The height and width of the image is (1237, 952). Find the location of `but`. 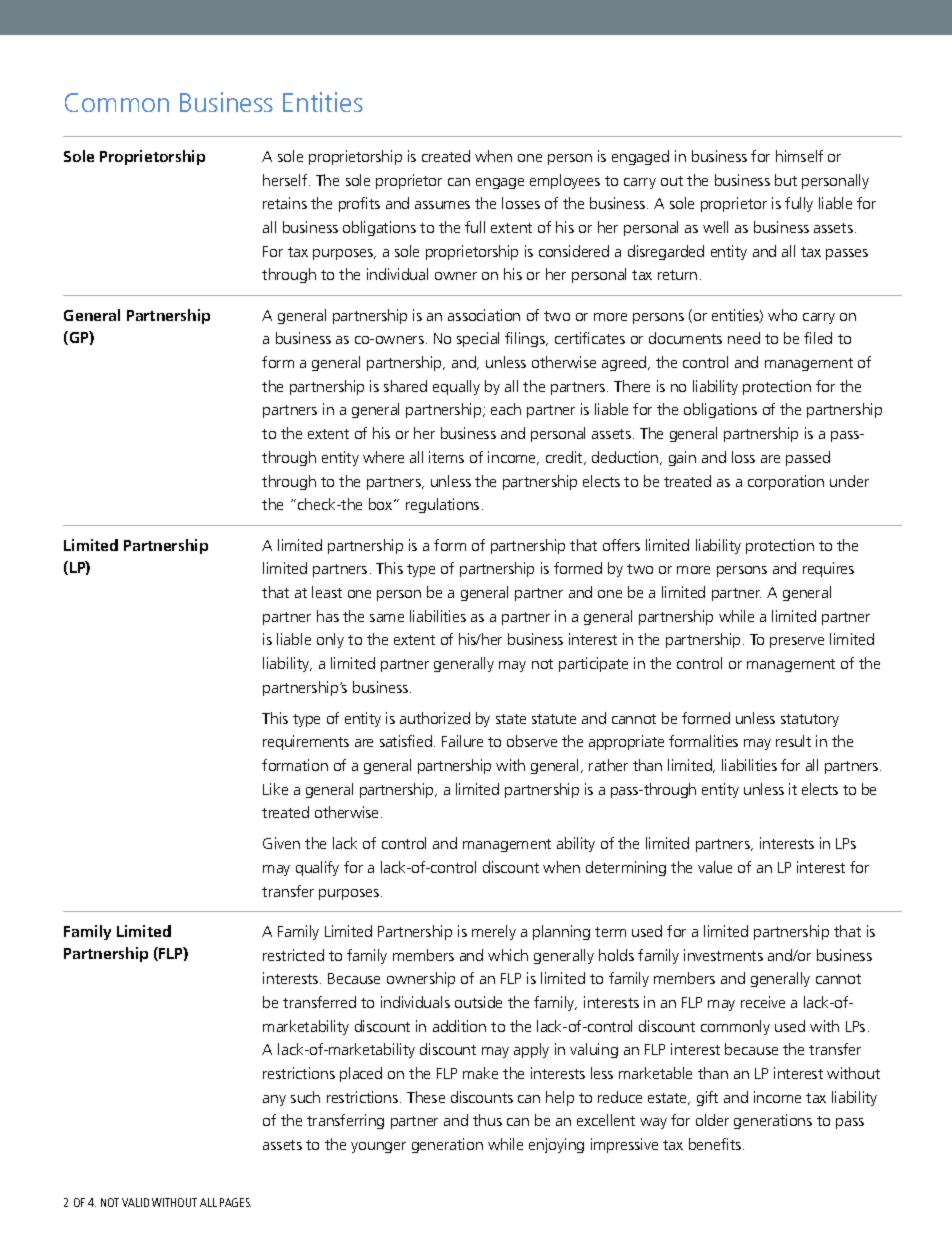

but is located at coordinates (786, 180).
